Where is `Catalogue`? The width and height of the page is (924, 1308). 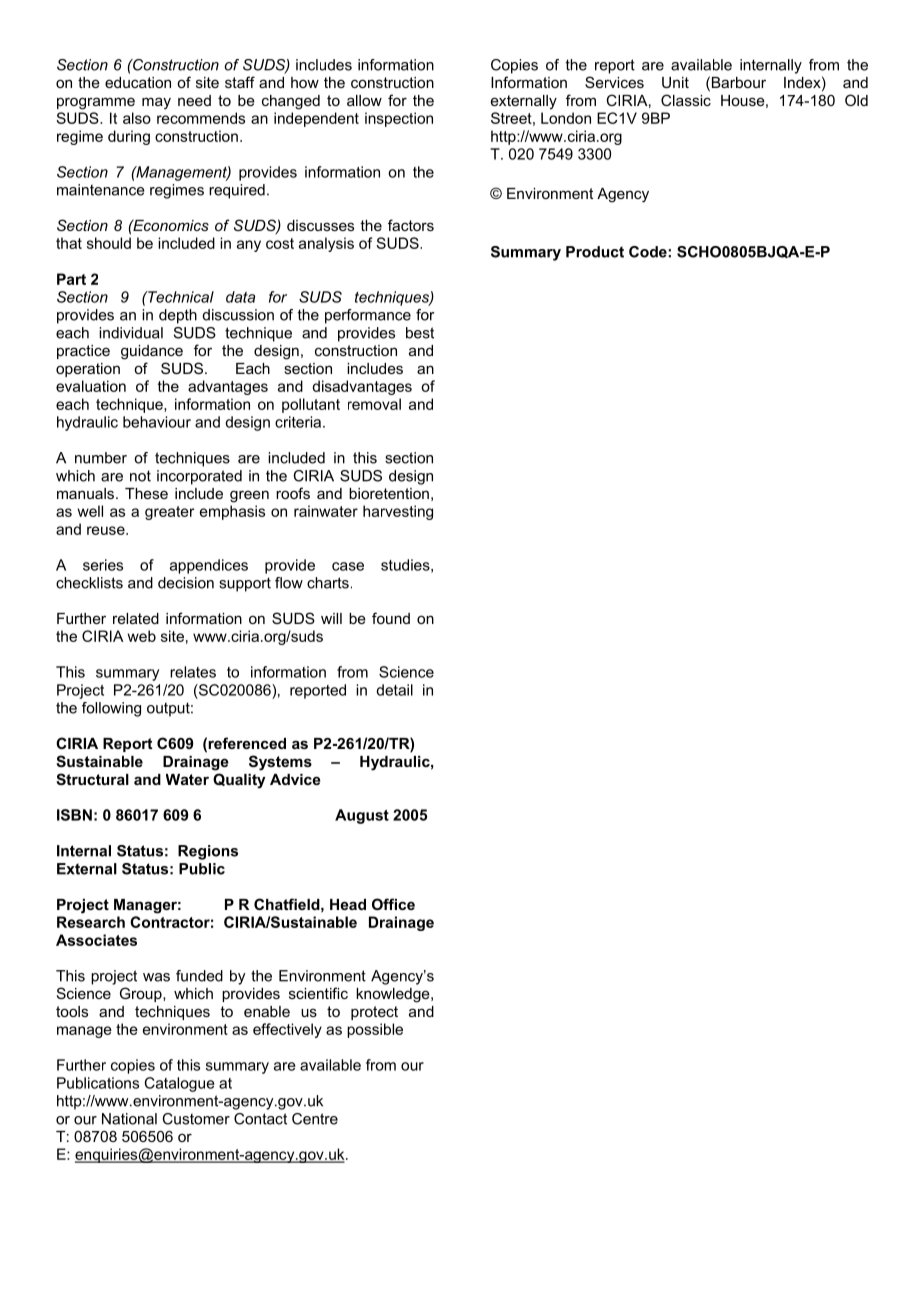 Catalogue is located at coordinates (180, 1084).
